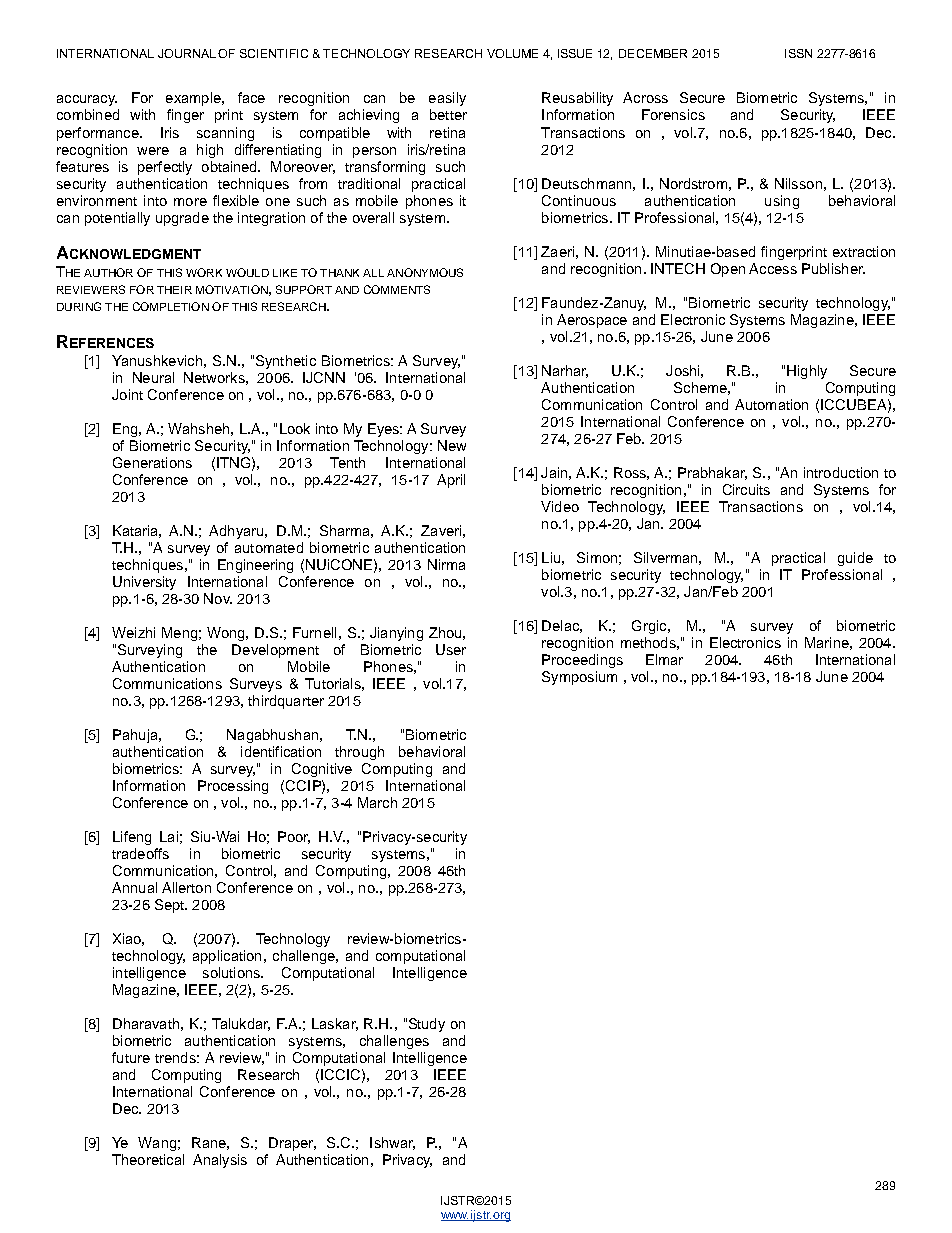  Describe the element at coordinates (798, 53) in the screenshot. I see `ISSN` at that location.
